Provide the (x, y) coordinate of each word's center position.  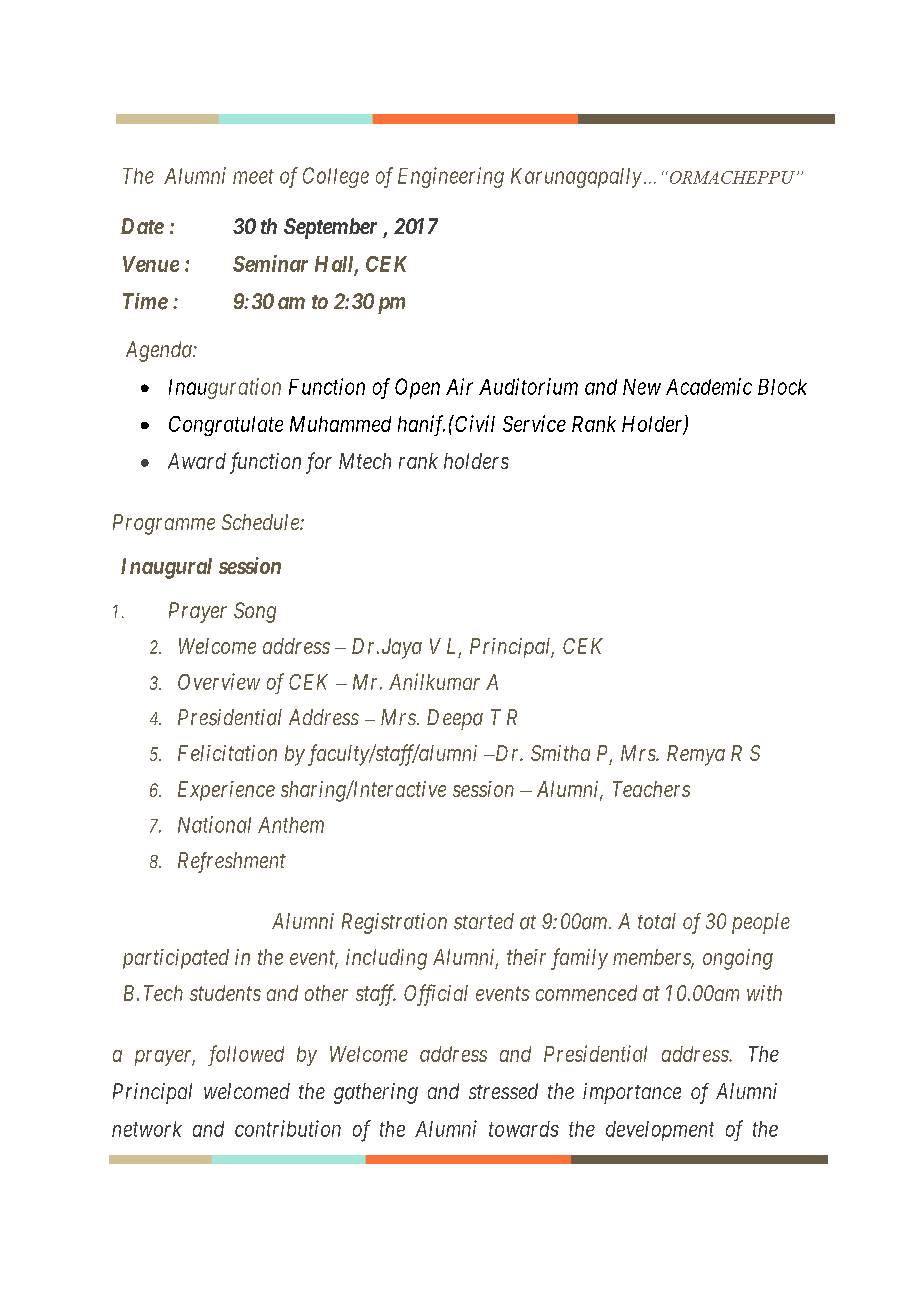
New (642, 387)
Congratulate (226, 426)
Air (459, 386)
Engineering (451, 177)
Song (255, 612)
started (484, 921)
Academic (709, 386)
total (657, 921)
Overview (219, 681)
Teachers (651, 789)
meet (253, 176)
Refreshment (232, 862)
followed (246, 1055)
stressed (503, 1091)
